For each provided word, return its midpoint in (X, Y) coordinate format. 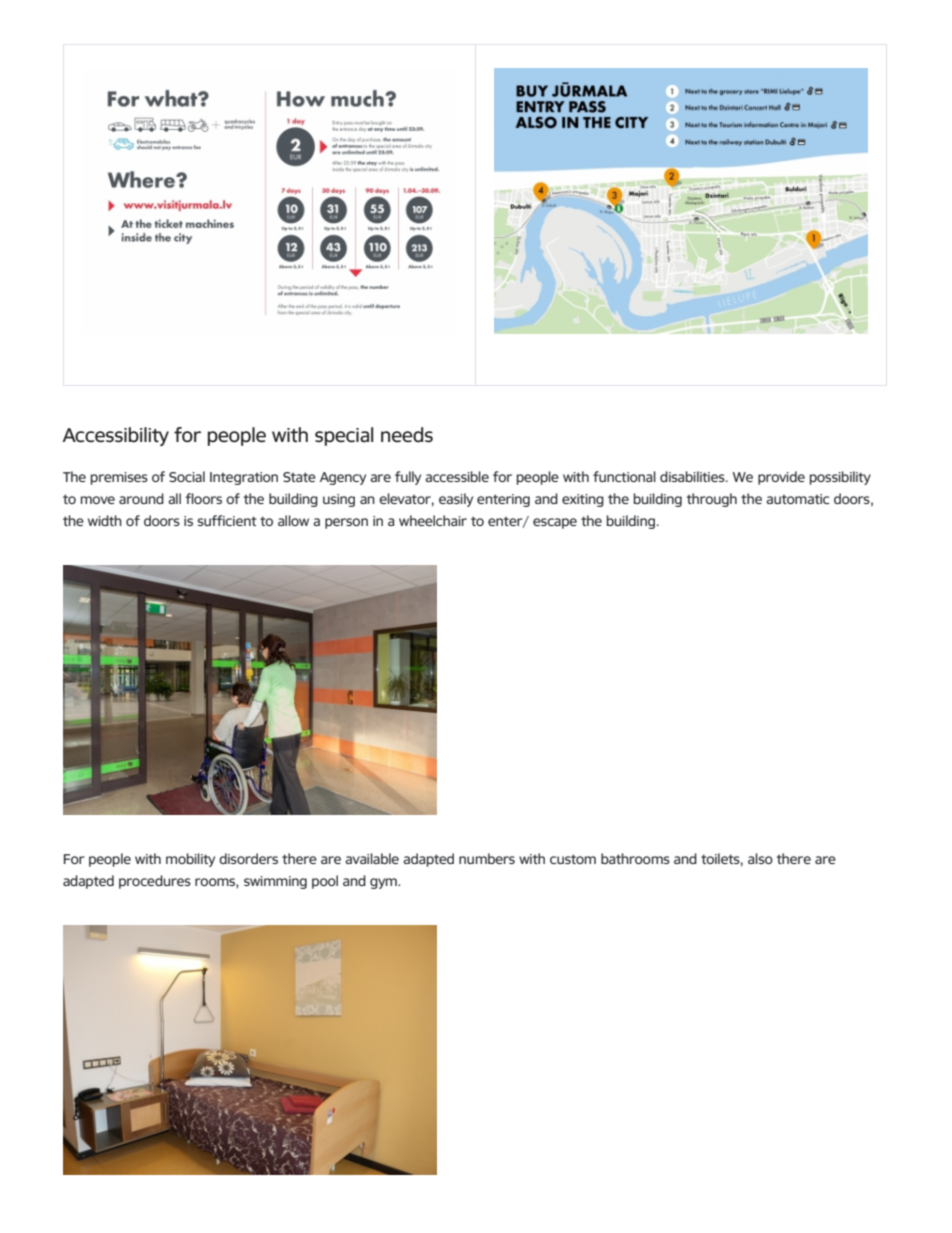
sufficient (227, 520)
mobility (190, 860)
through (712, 500)
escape (555, 523)
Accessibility (115, 436)
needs (407, 435)
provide (781, 478)
